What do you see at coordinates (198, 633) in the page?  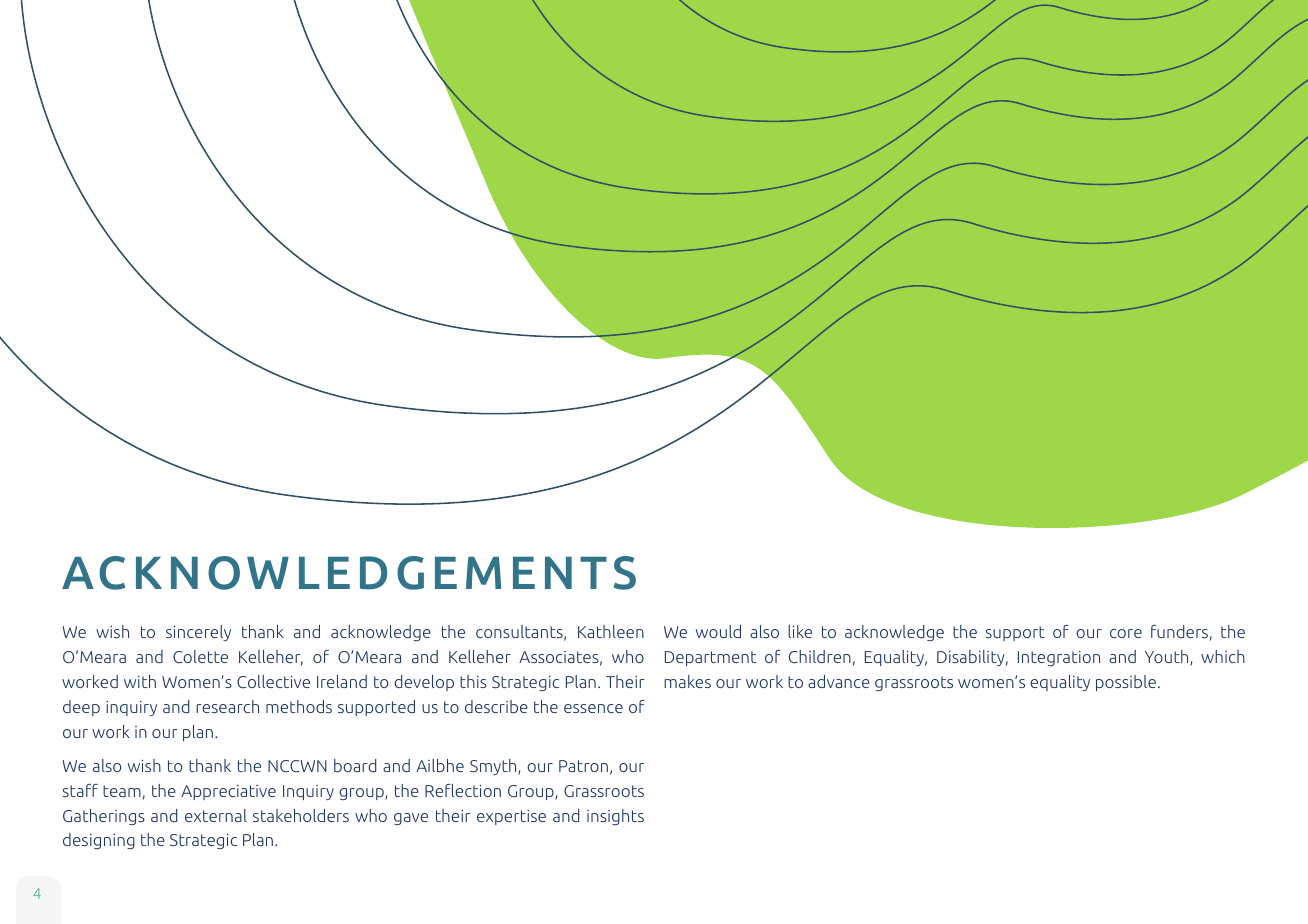 I see `sincerely` at bounding box center [198, 633].
